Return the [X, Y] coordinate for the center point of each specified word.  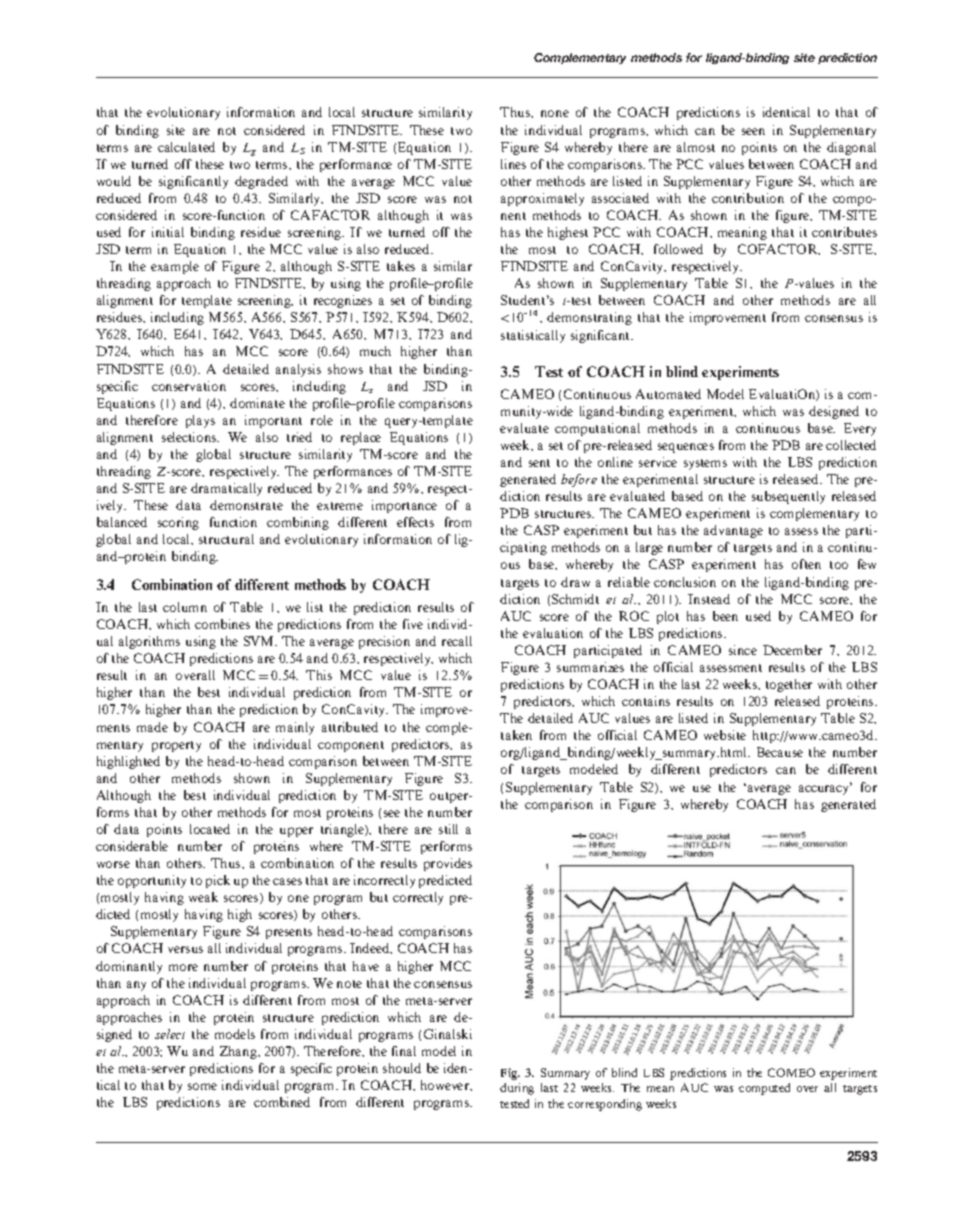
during [517, 1089]
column [185, 607]
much [375, 351]
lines [513, 164]
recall [457, 641]
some [202, 1086]
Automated [668, 394]
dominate [257, 403]
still [448, 829]
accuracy [825, 789]
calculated [186, 147]
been [725, 616]
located [210, 829]
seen [753, 131]
